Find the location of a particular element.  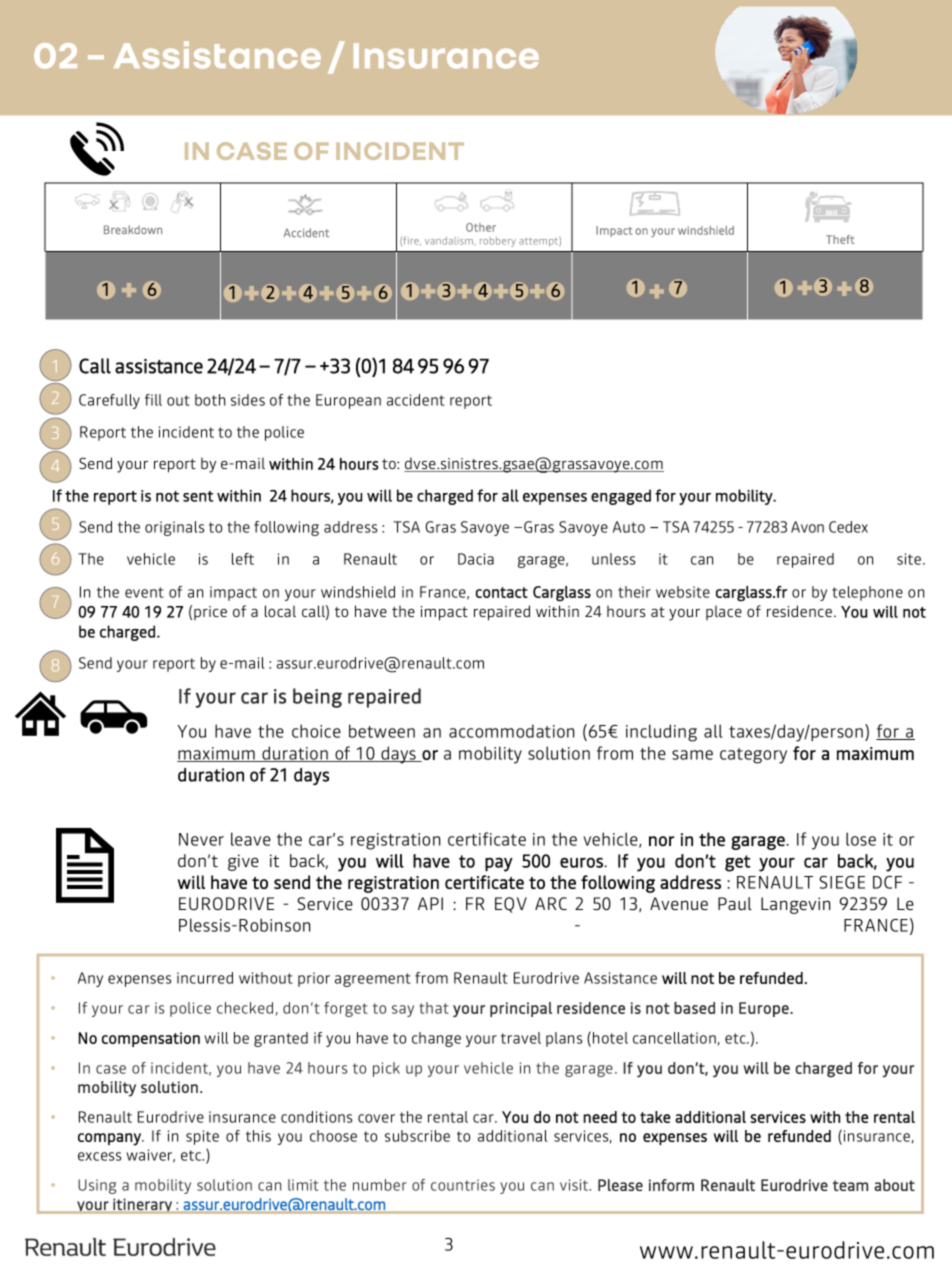

Breakdown is located at coordinates (133, 229).
